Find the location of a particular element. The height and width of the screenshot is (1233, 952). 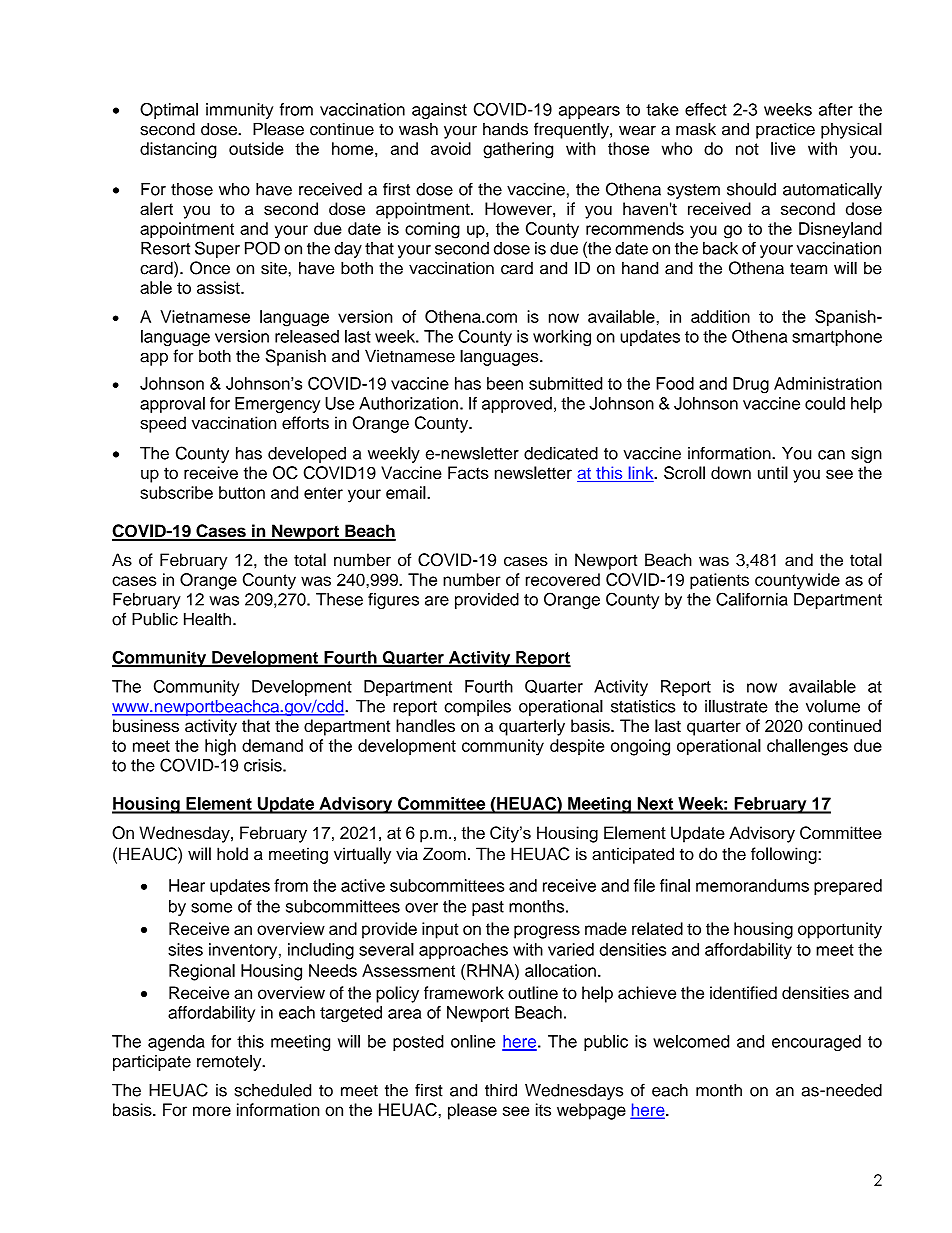

past is located at coordinates (488, 908).
